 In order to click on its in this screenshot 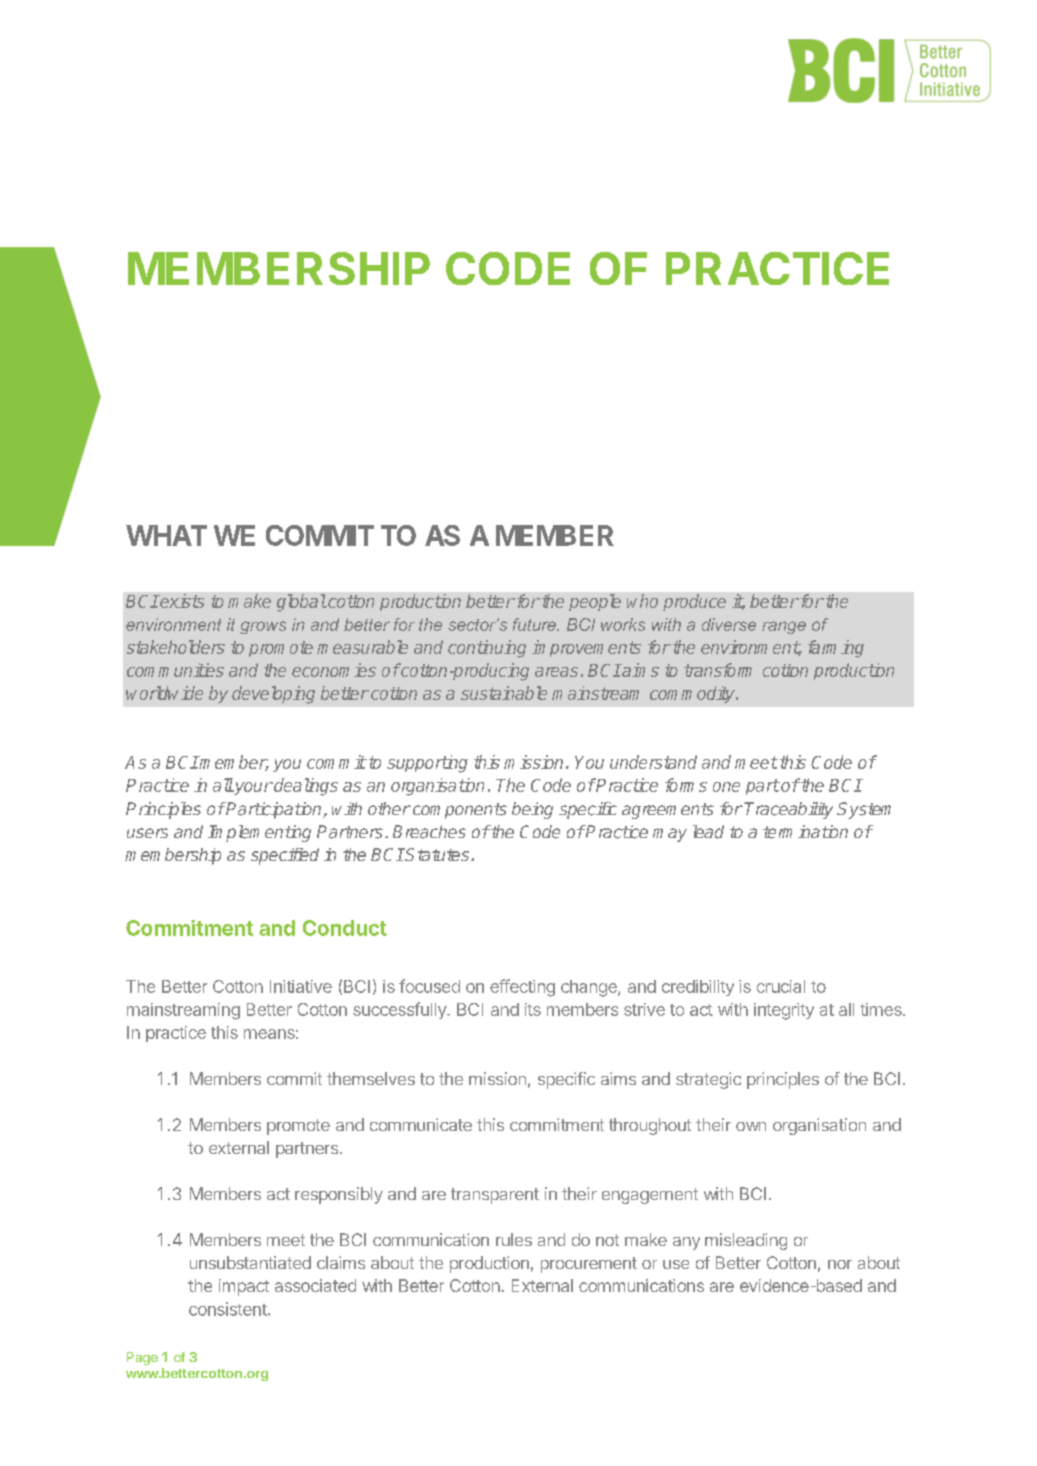, I will do `click(533, 1009)`.
